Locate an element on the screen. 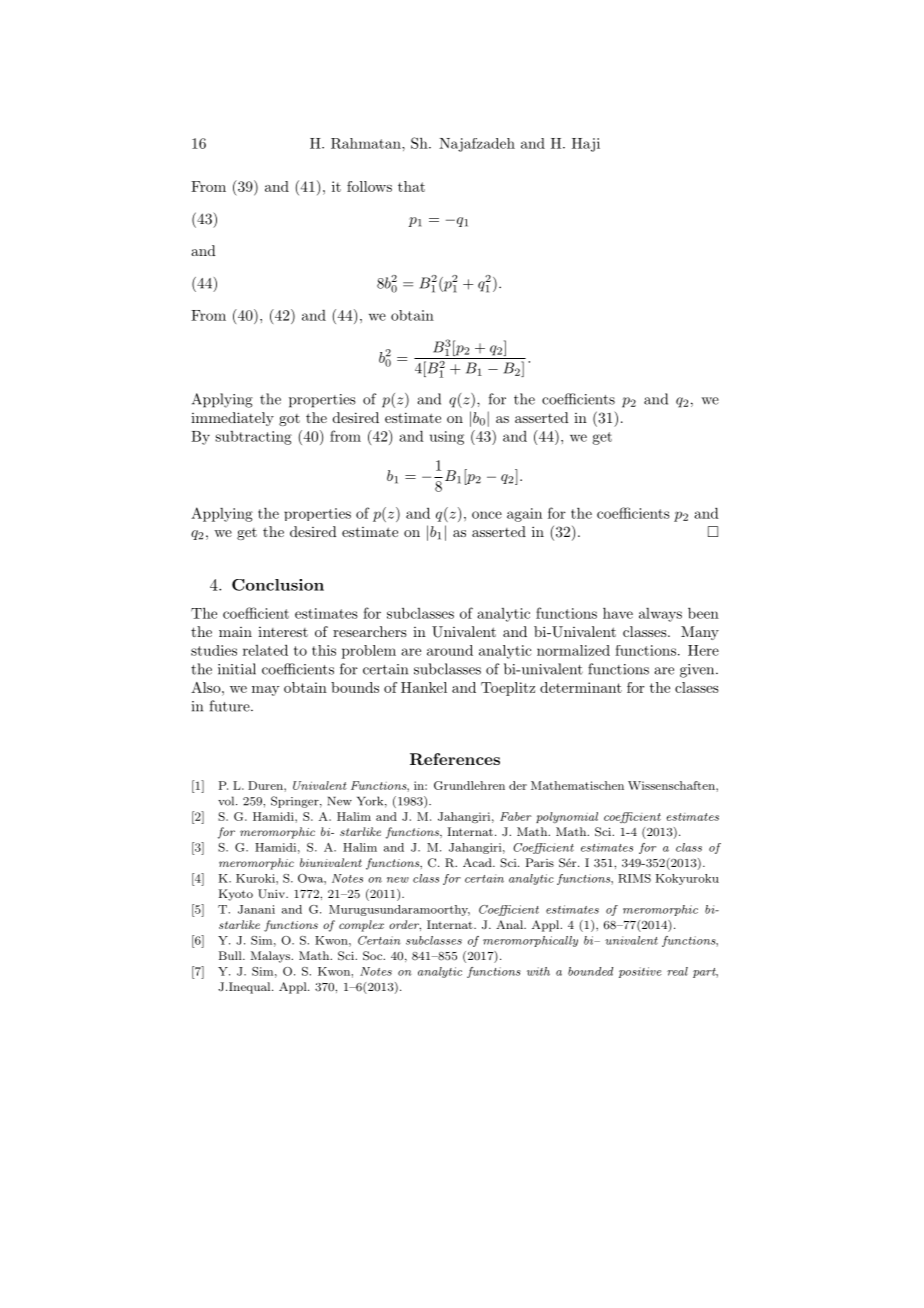 This screenshot has width=924, height=1308. once is located at coordinates (487, 515).
